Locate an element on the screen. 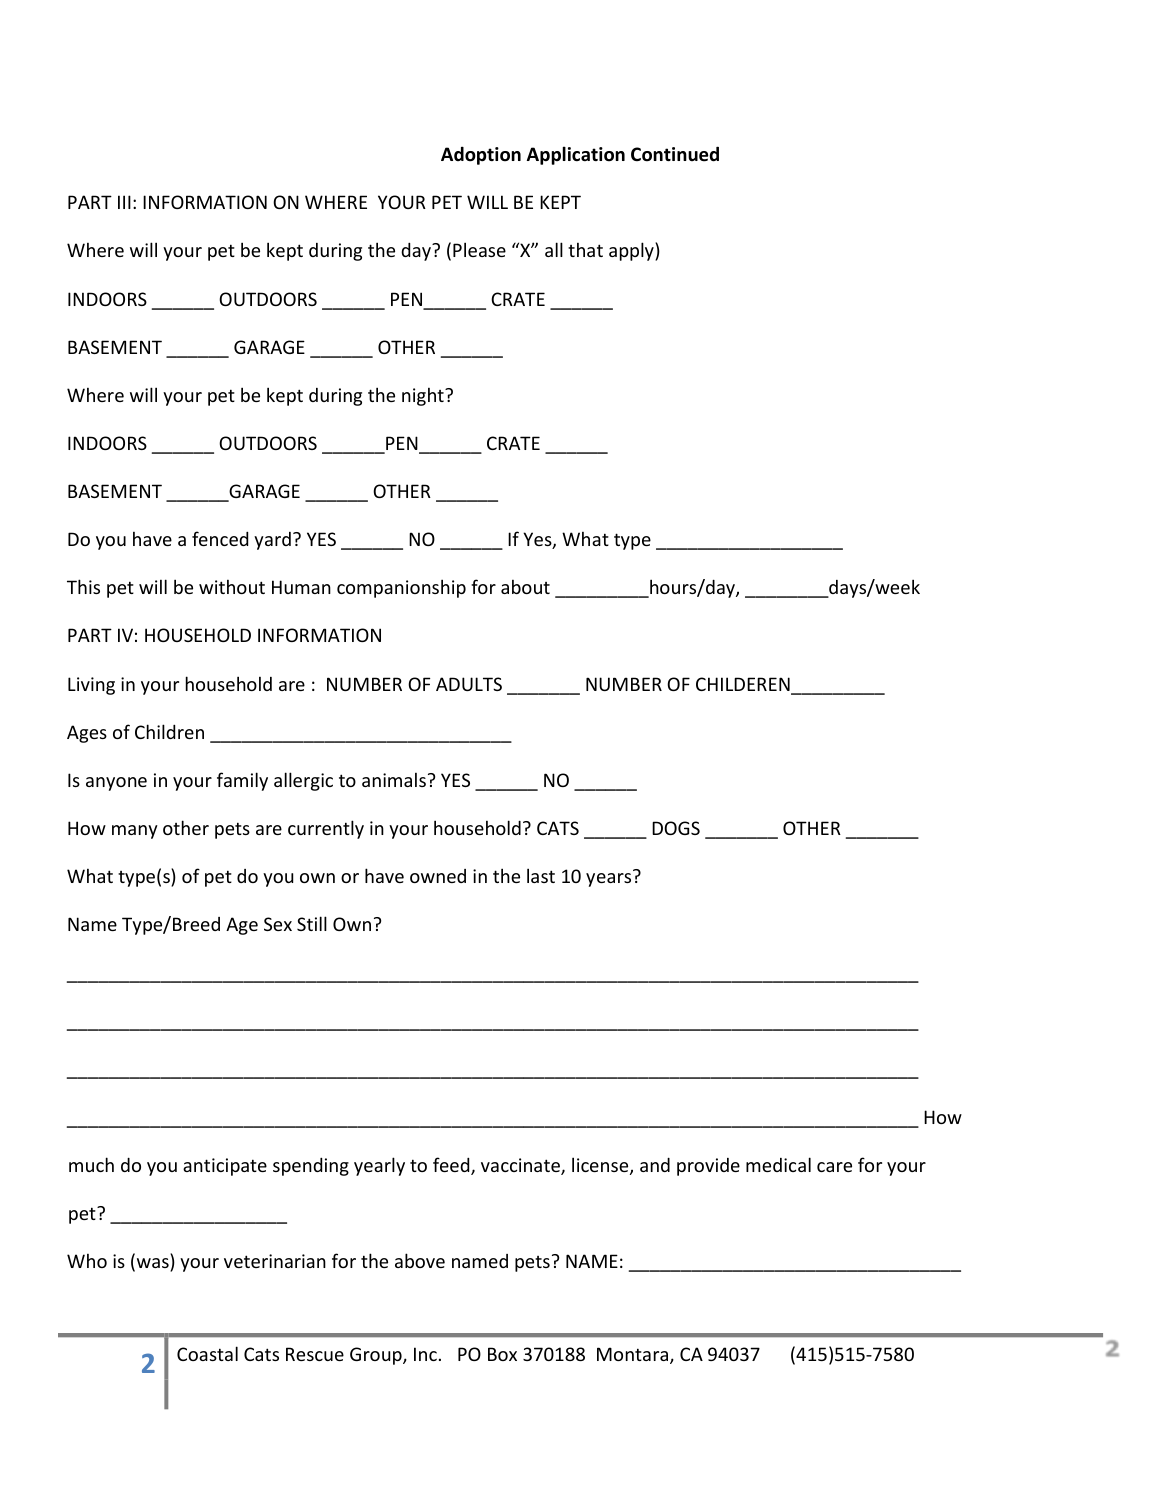  Coastal is located at coordinates (207, 1353).
